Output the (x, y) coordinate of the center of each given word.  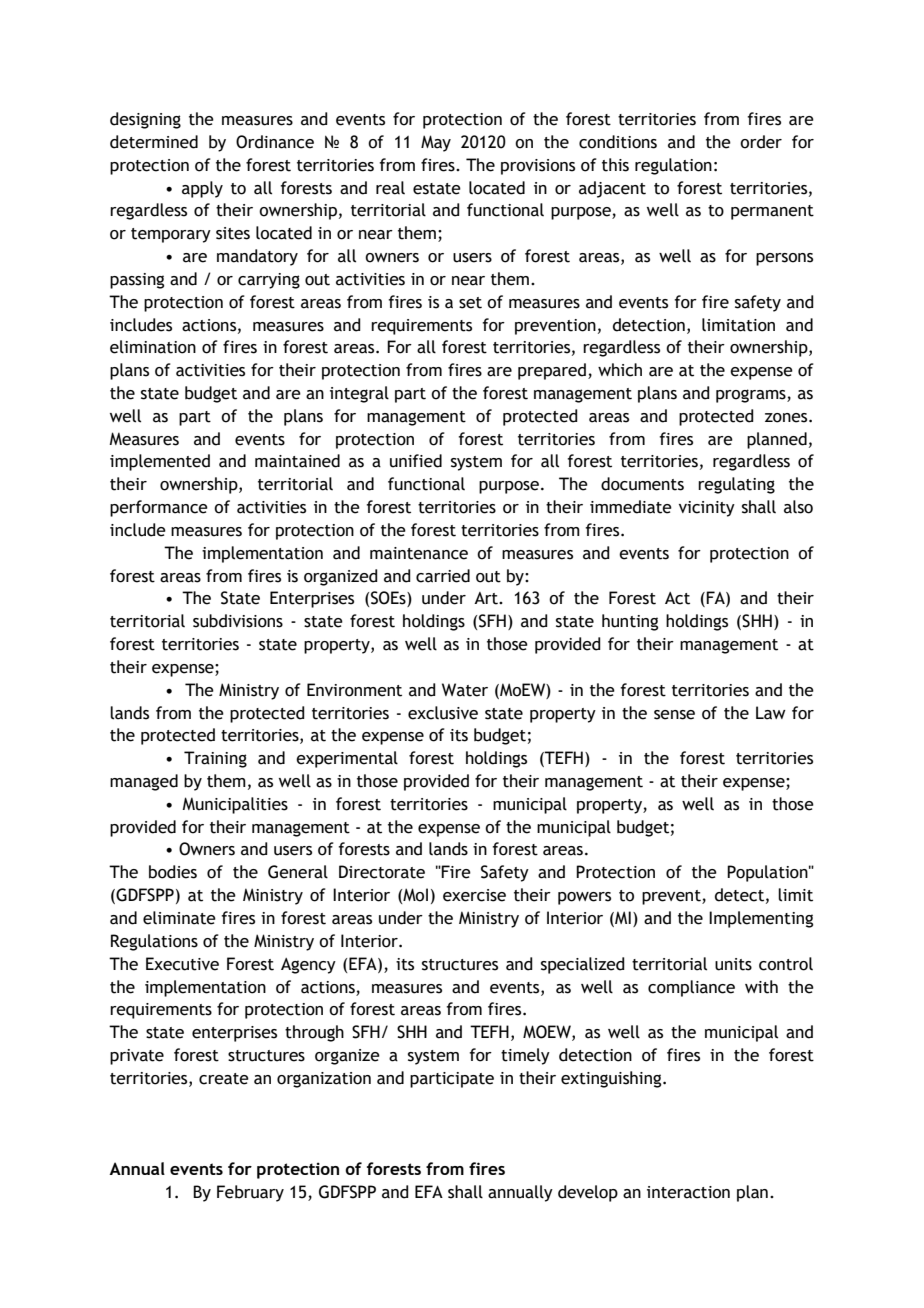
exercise (474, 895)
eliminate (179, 918)
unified (416, 461)
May (436, 143)
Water (465, 690)
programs (752, 396)
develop (588, 1193)
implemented (160, 462)
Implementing (761, 919)
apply (202, 189)
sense (674, 715)
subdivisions (238, 621)
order (761, 142)
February (250, 1193)
